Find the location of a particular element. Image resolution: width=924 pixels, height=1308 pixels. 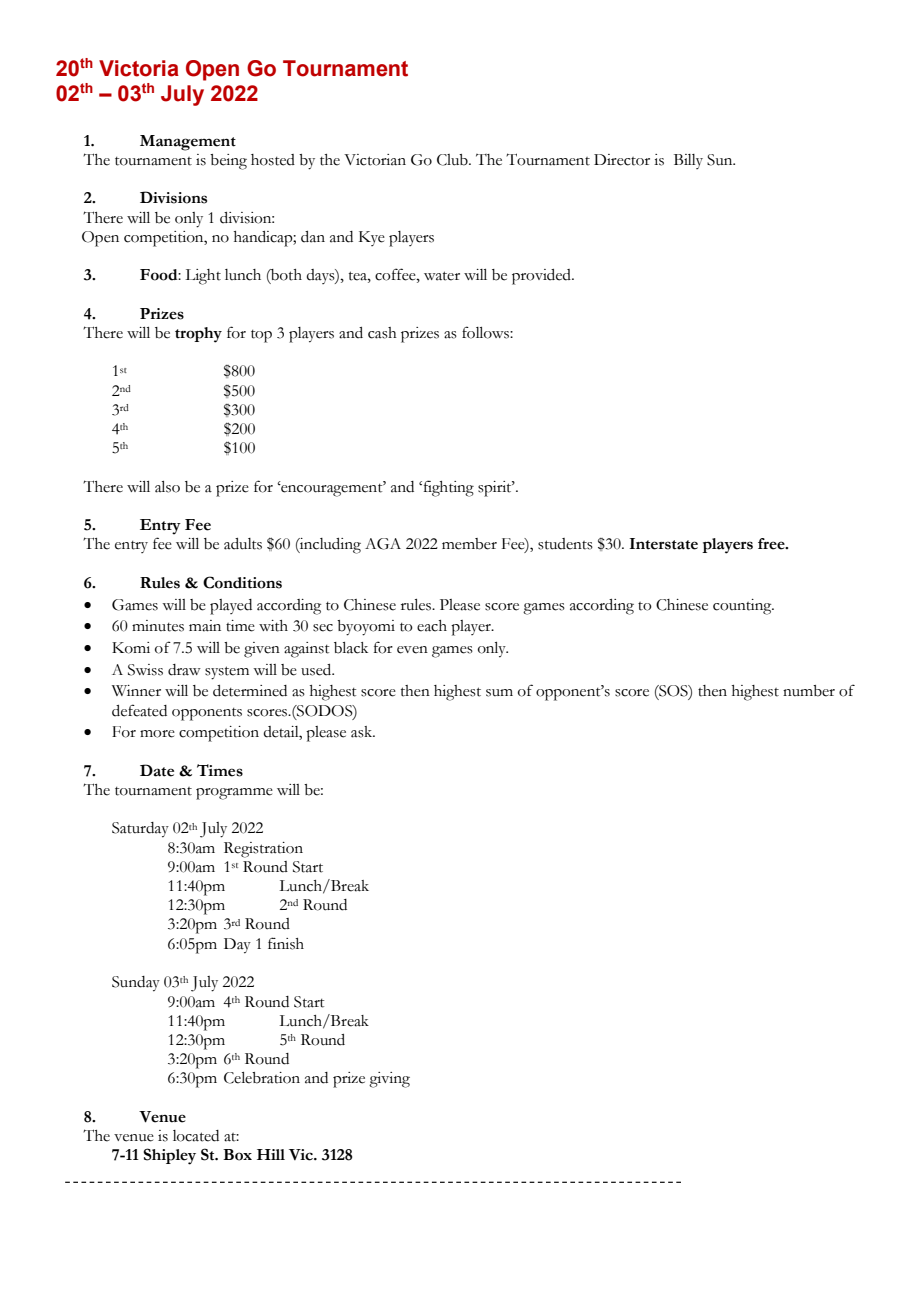

Hill is located at coordinates (271, 1154).
